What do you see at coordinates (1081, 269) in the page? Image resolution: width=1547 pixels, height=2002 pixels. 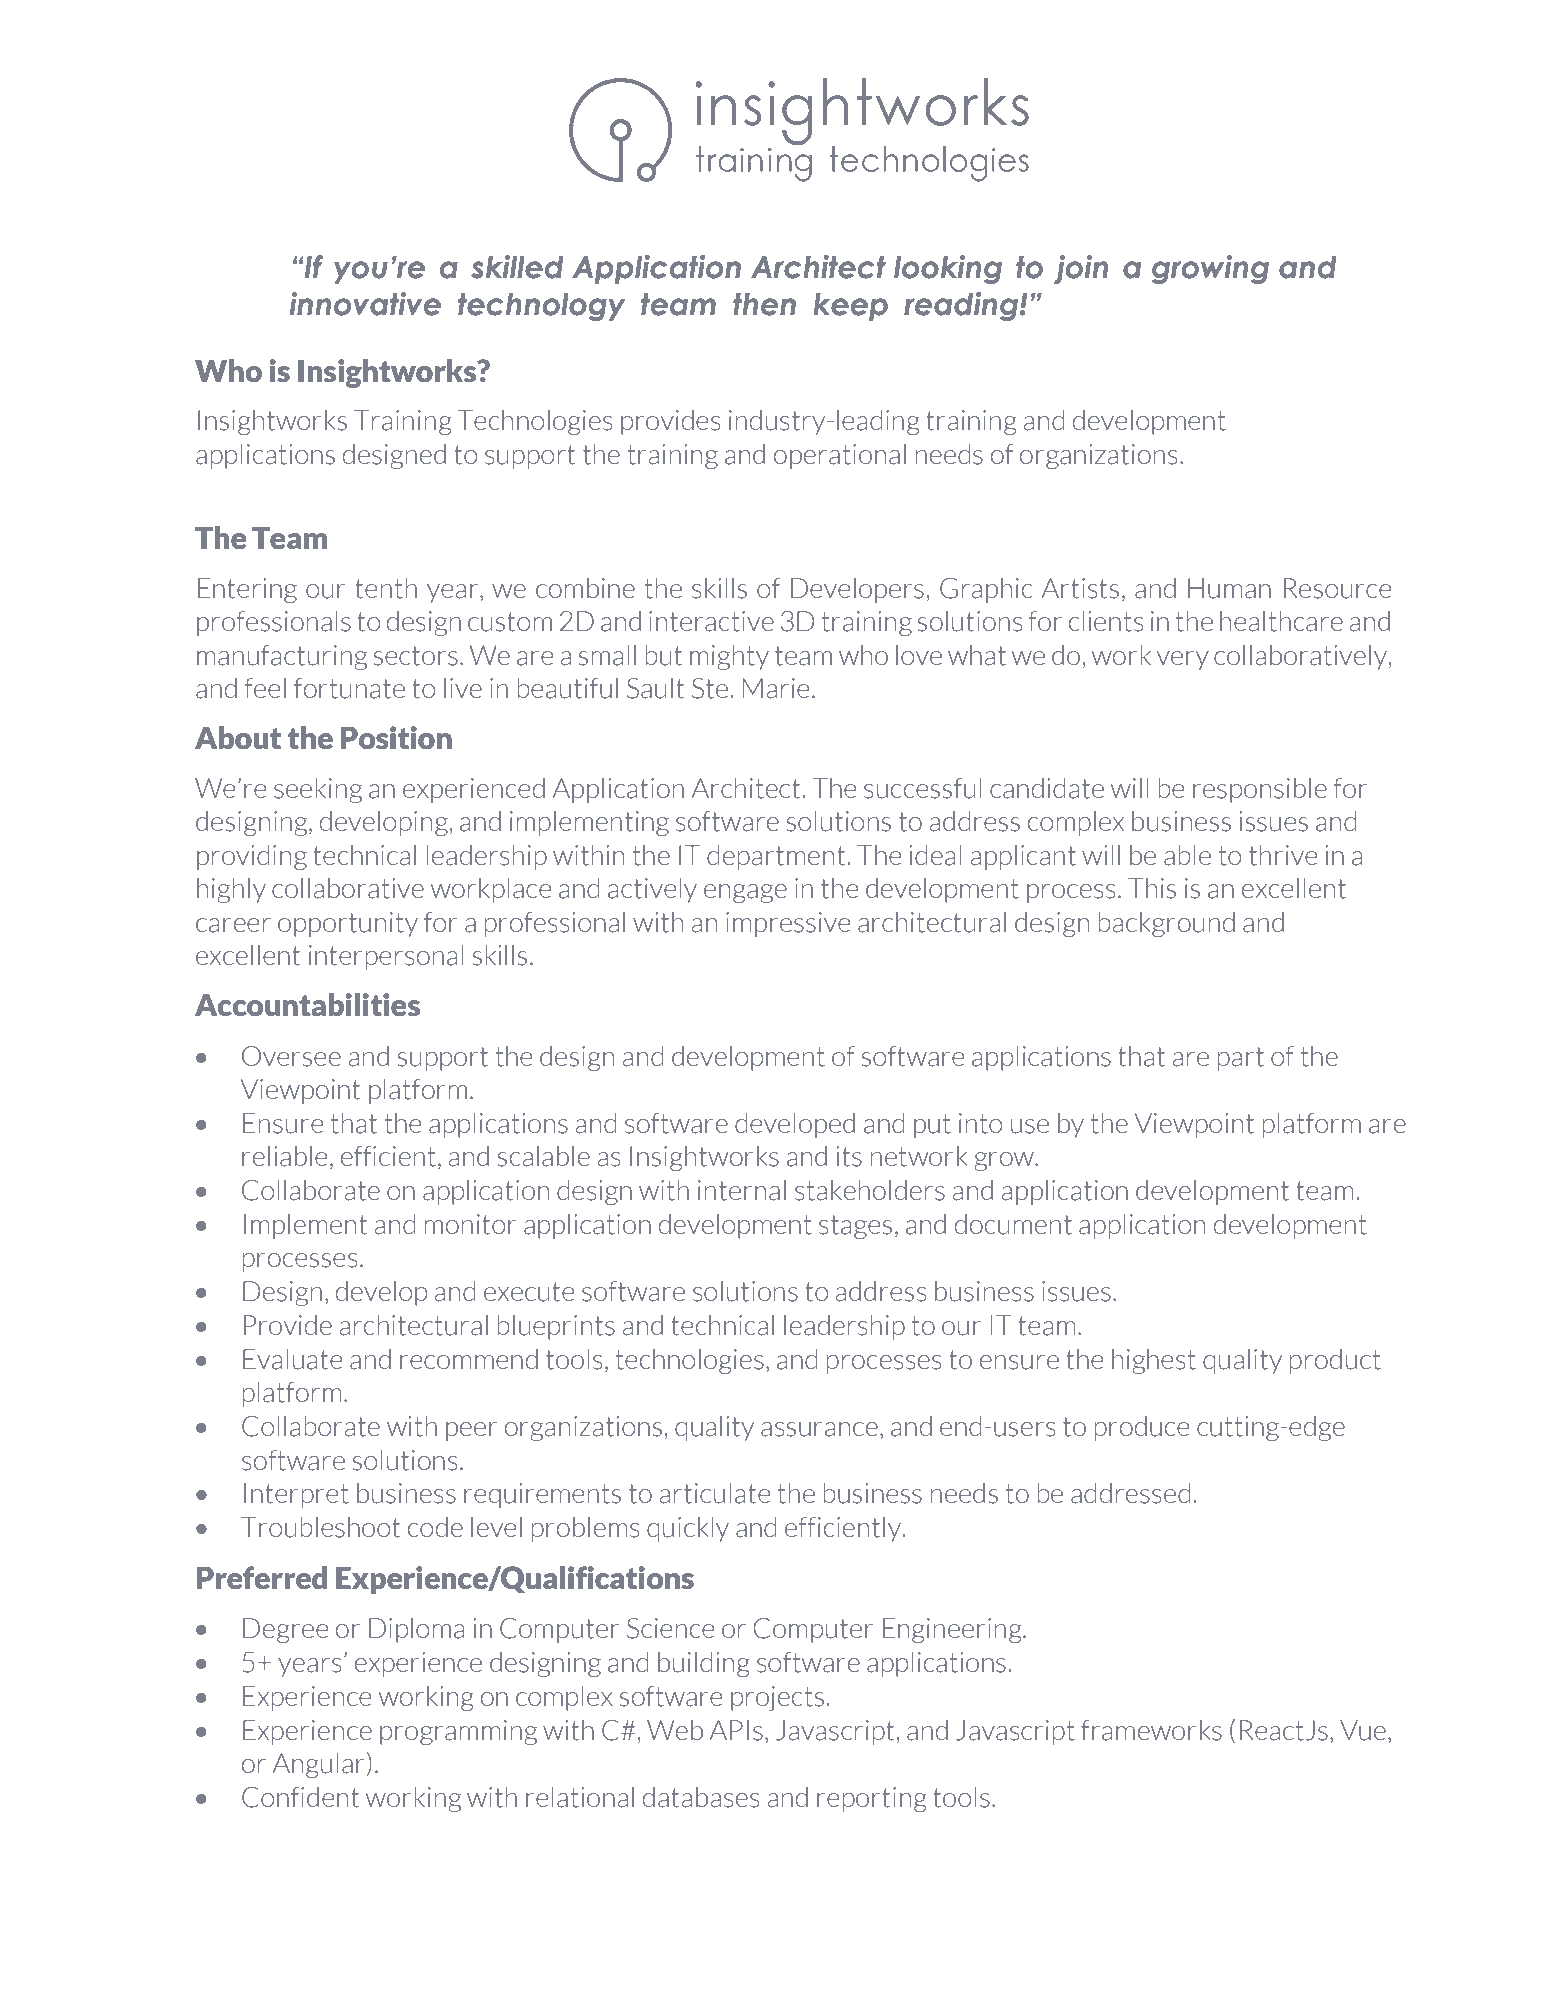 I see `join` at bounding box center [1081, 269].
